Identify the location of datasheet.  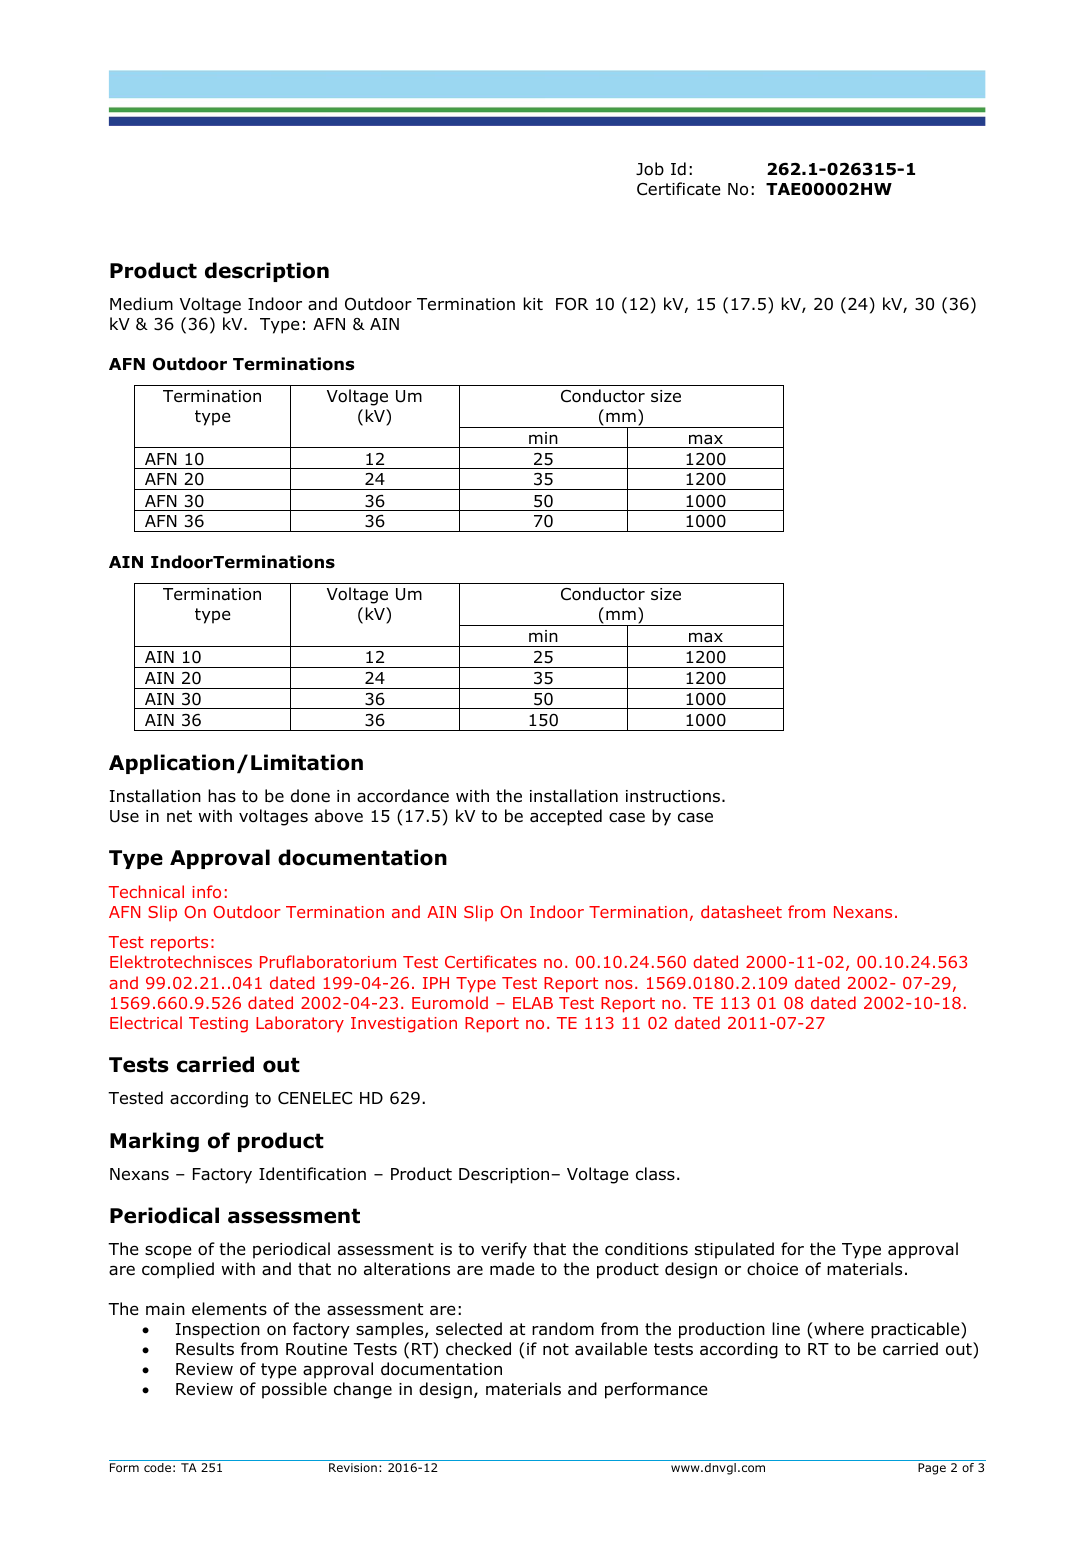
(741, 911).
